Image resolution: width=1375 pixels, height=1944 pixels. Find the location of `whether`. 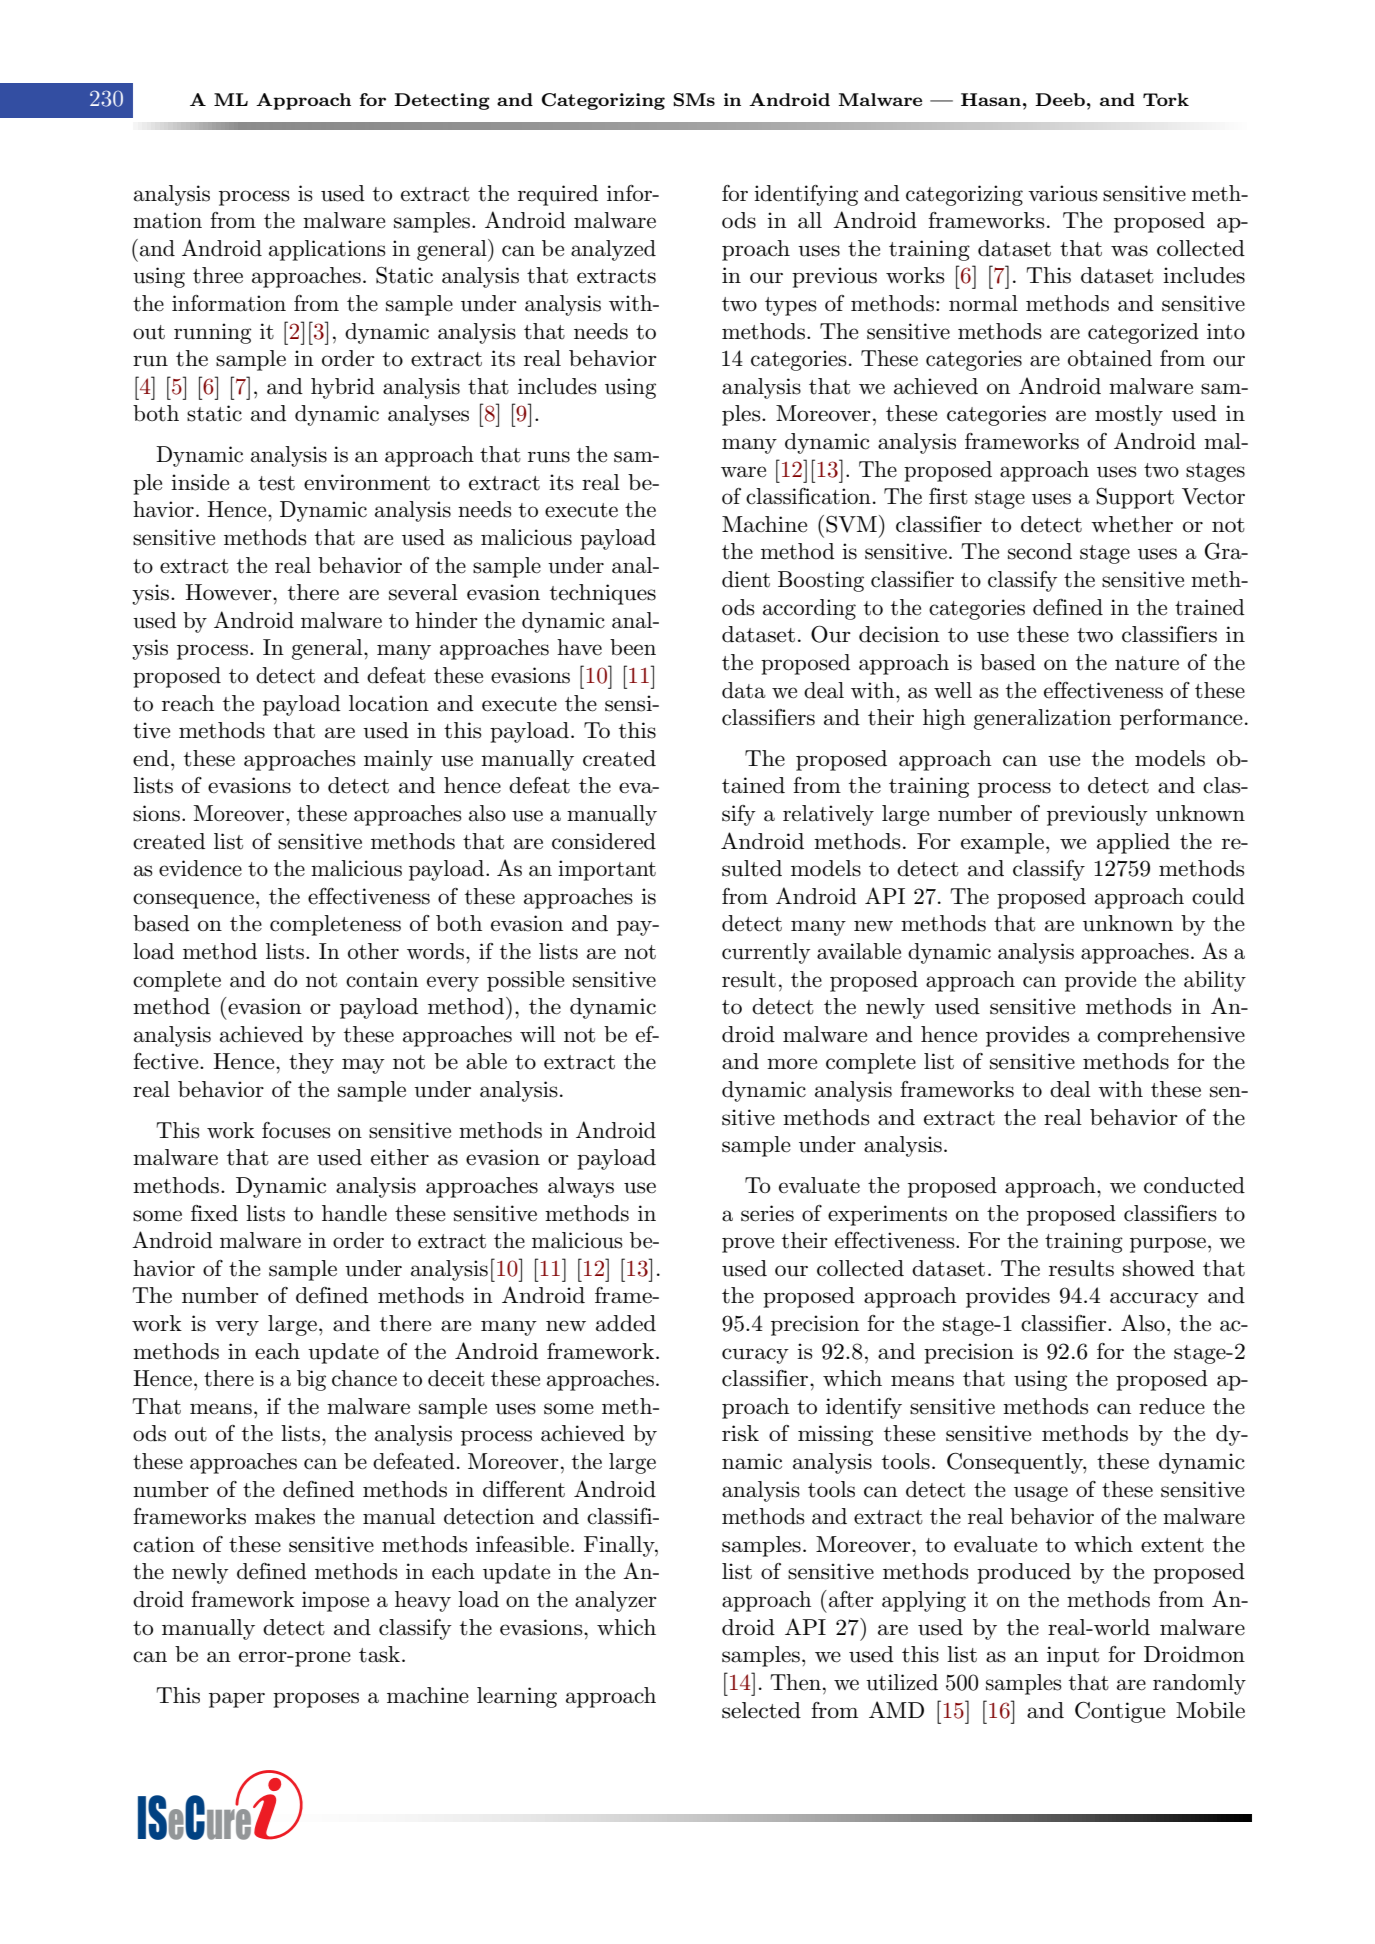

whether is located at coordinates (1132, 524).
